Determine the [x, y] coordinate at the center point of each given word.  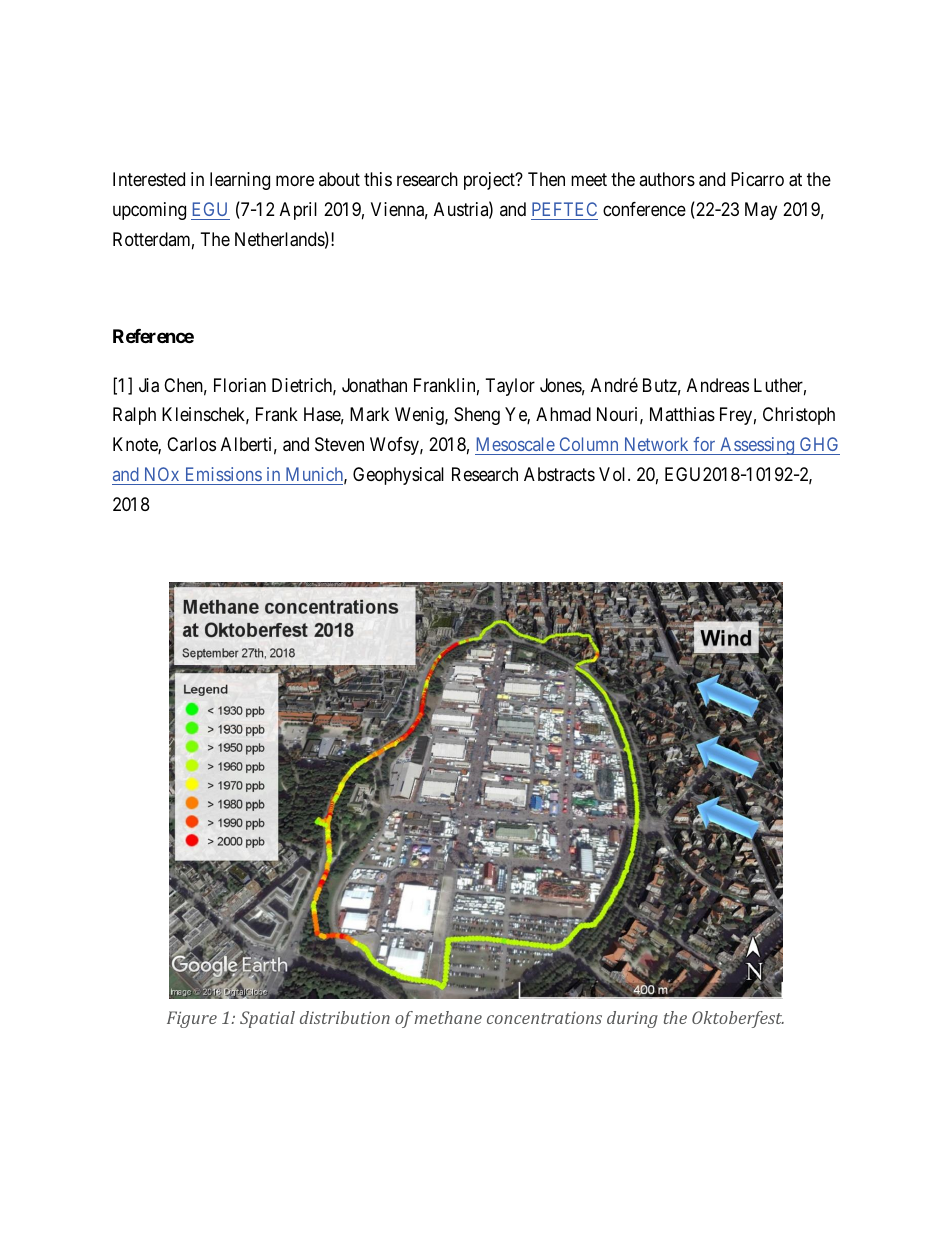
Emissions [224, 474]
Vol [614, 474]
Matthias [682, 414]
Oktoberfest [738, 1019]
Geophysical [398, 476]
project [490, 181]
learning [240, 181]
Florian [240, 385]
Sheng [477, 416]
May [761, 211]
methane [448, 1017]
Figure [192, 1019]
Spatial [267, 1019]
